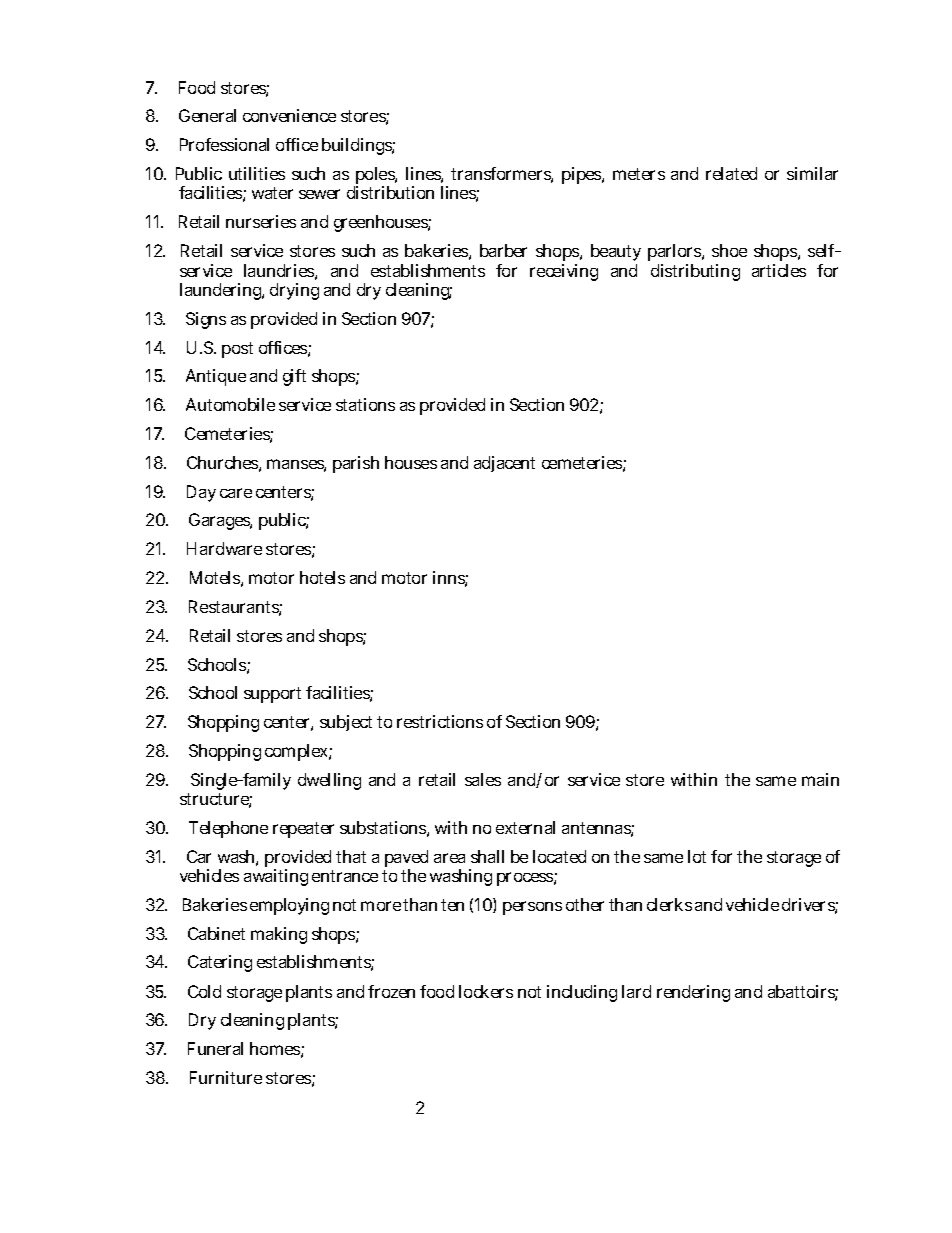 This document has width=952, height=1233. What do you see at coordinates (502, 175) in the document?
I see `transformers` at bounding box center [502, 175].
